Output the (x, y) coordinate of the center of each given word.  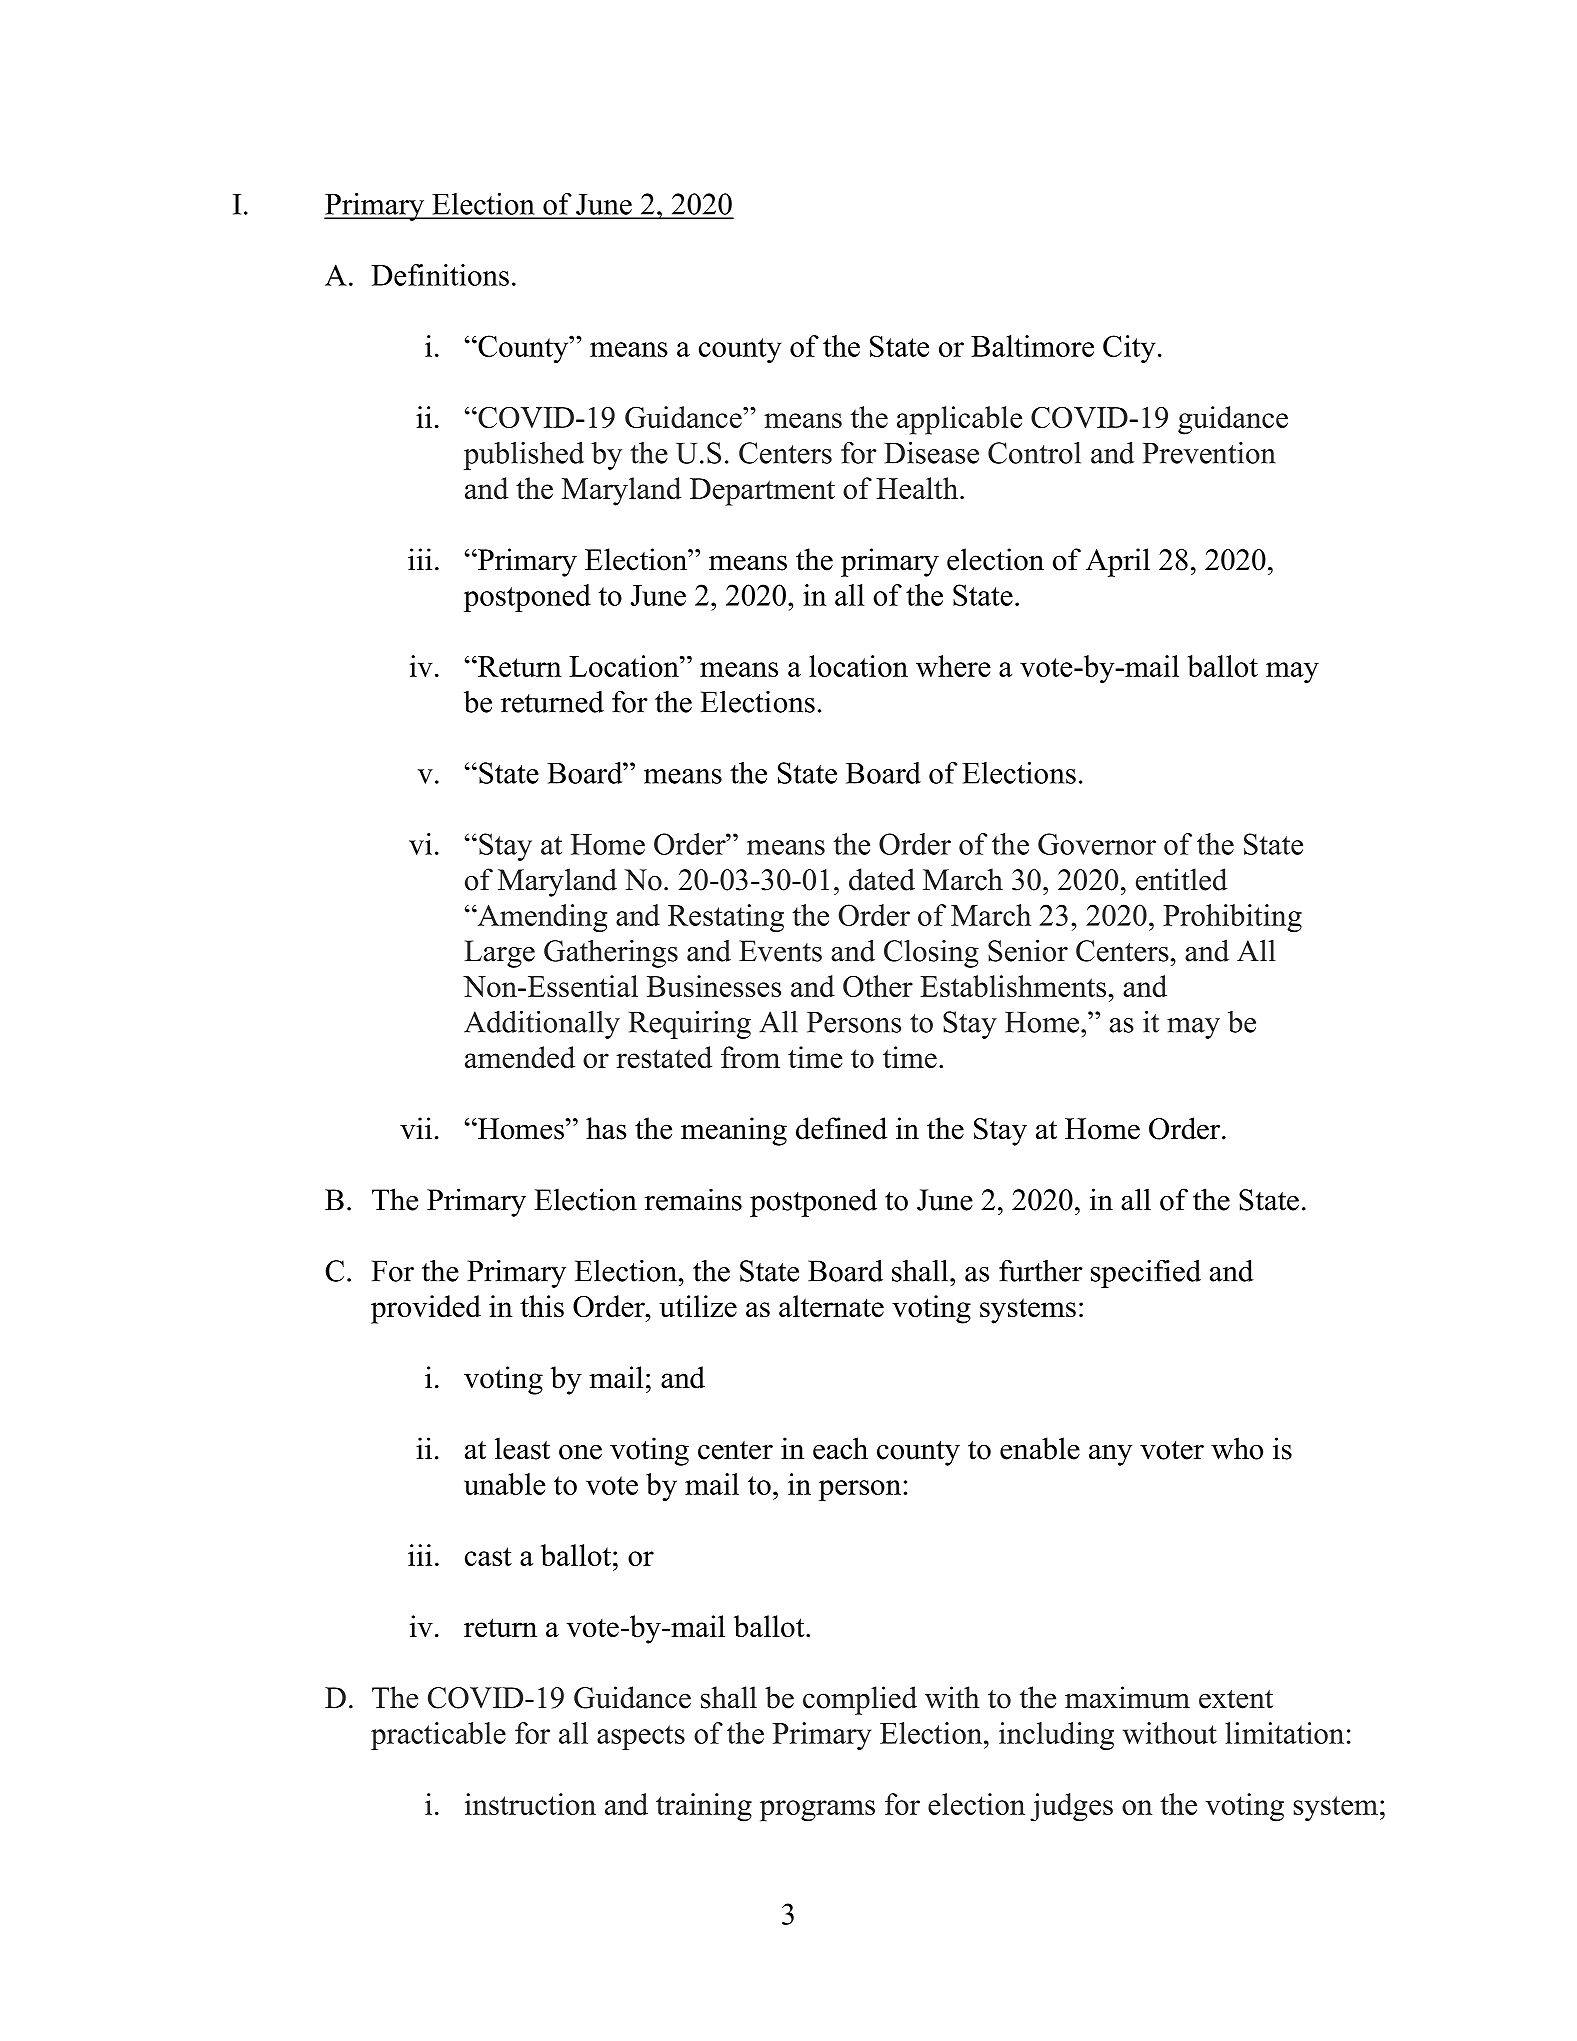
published (524, 456)
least (522, 1448)
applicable (959, 420)
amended (520, 1057)
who (1237, 1448)
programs (817, 1811)
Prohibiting (1232, 918)
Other (878, 986)
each (840, 1448)
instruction (530, 1804)
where (953, 666)
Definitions (440, 275)
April (1118, 562)
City (1129, 349)
